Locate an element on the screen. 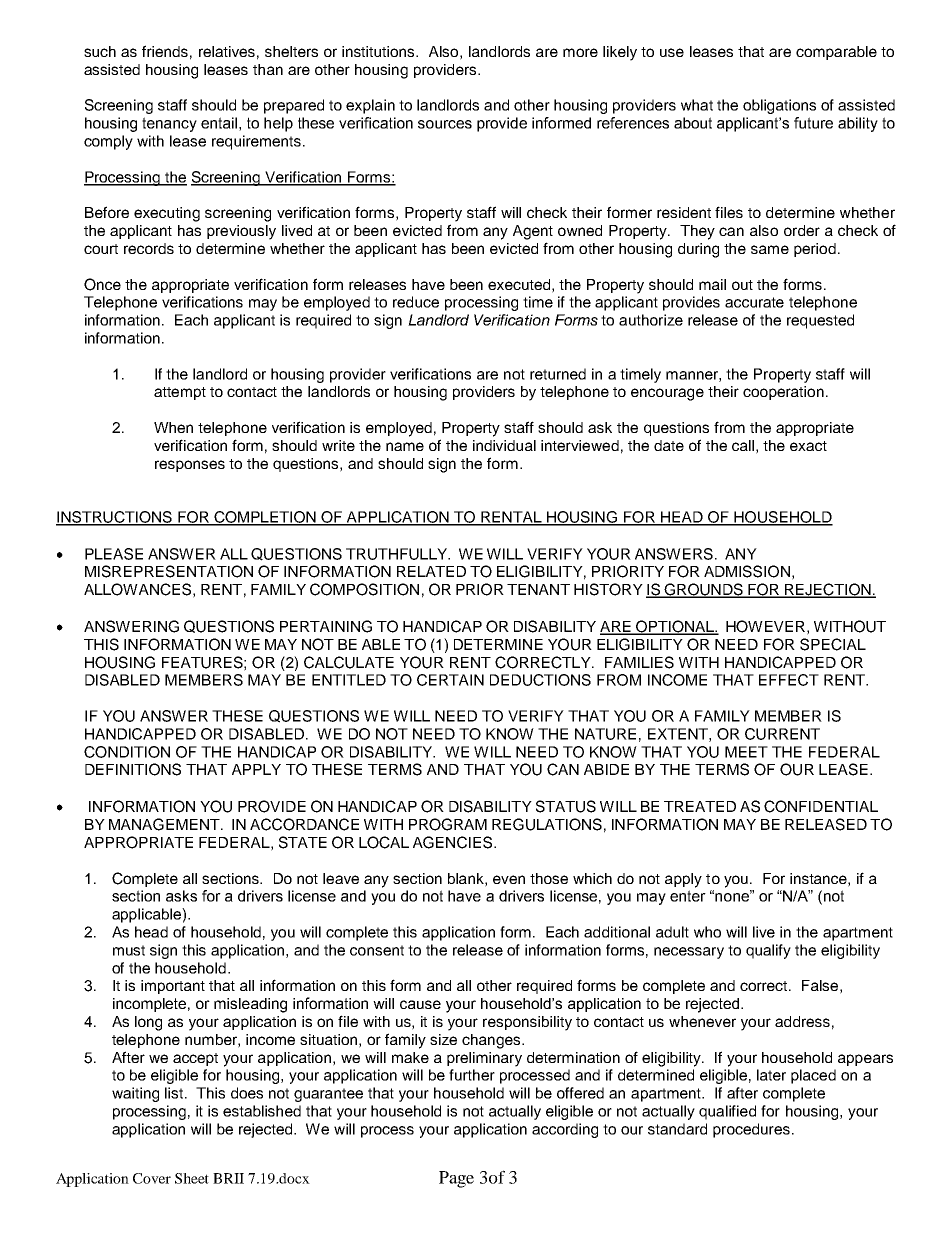  obligations is located at coordinates (779, 106).
